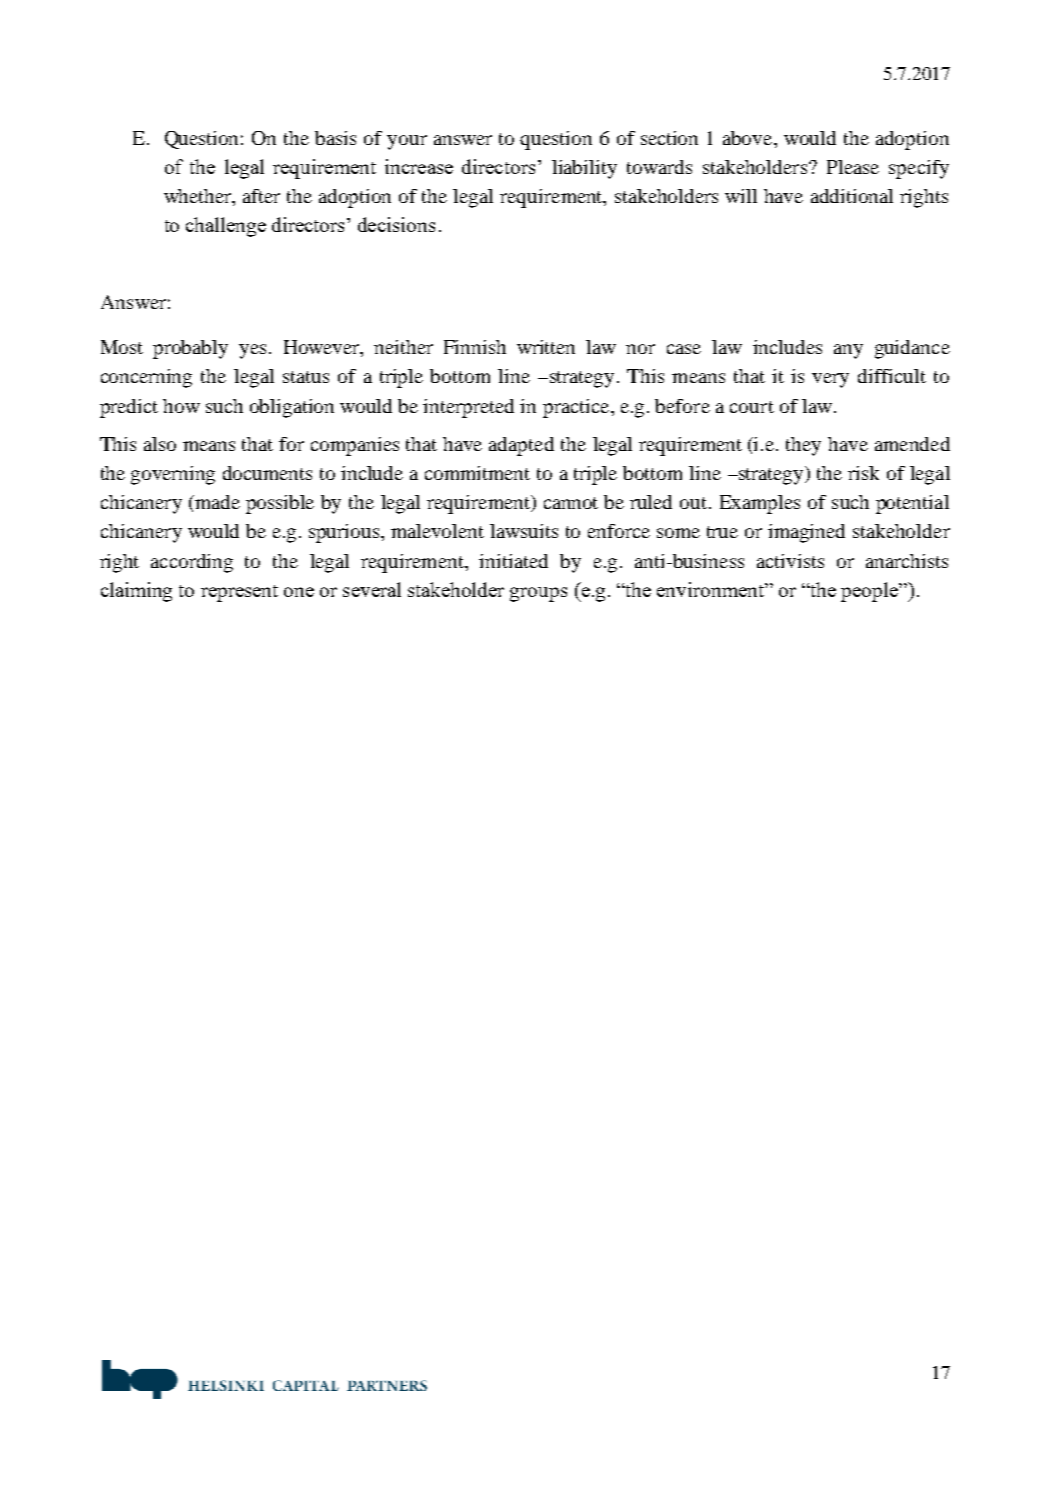  What do you see at coordinates (848, 351) in the image?
I see `any` at bounding box center [848, 351].
